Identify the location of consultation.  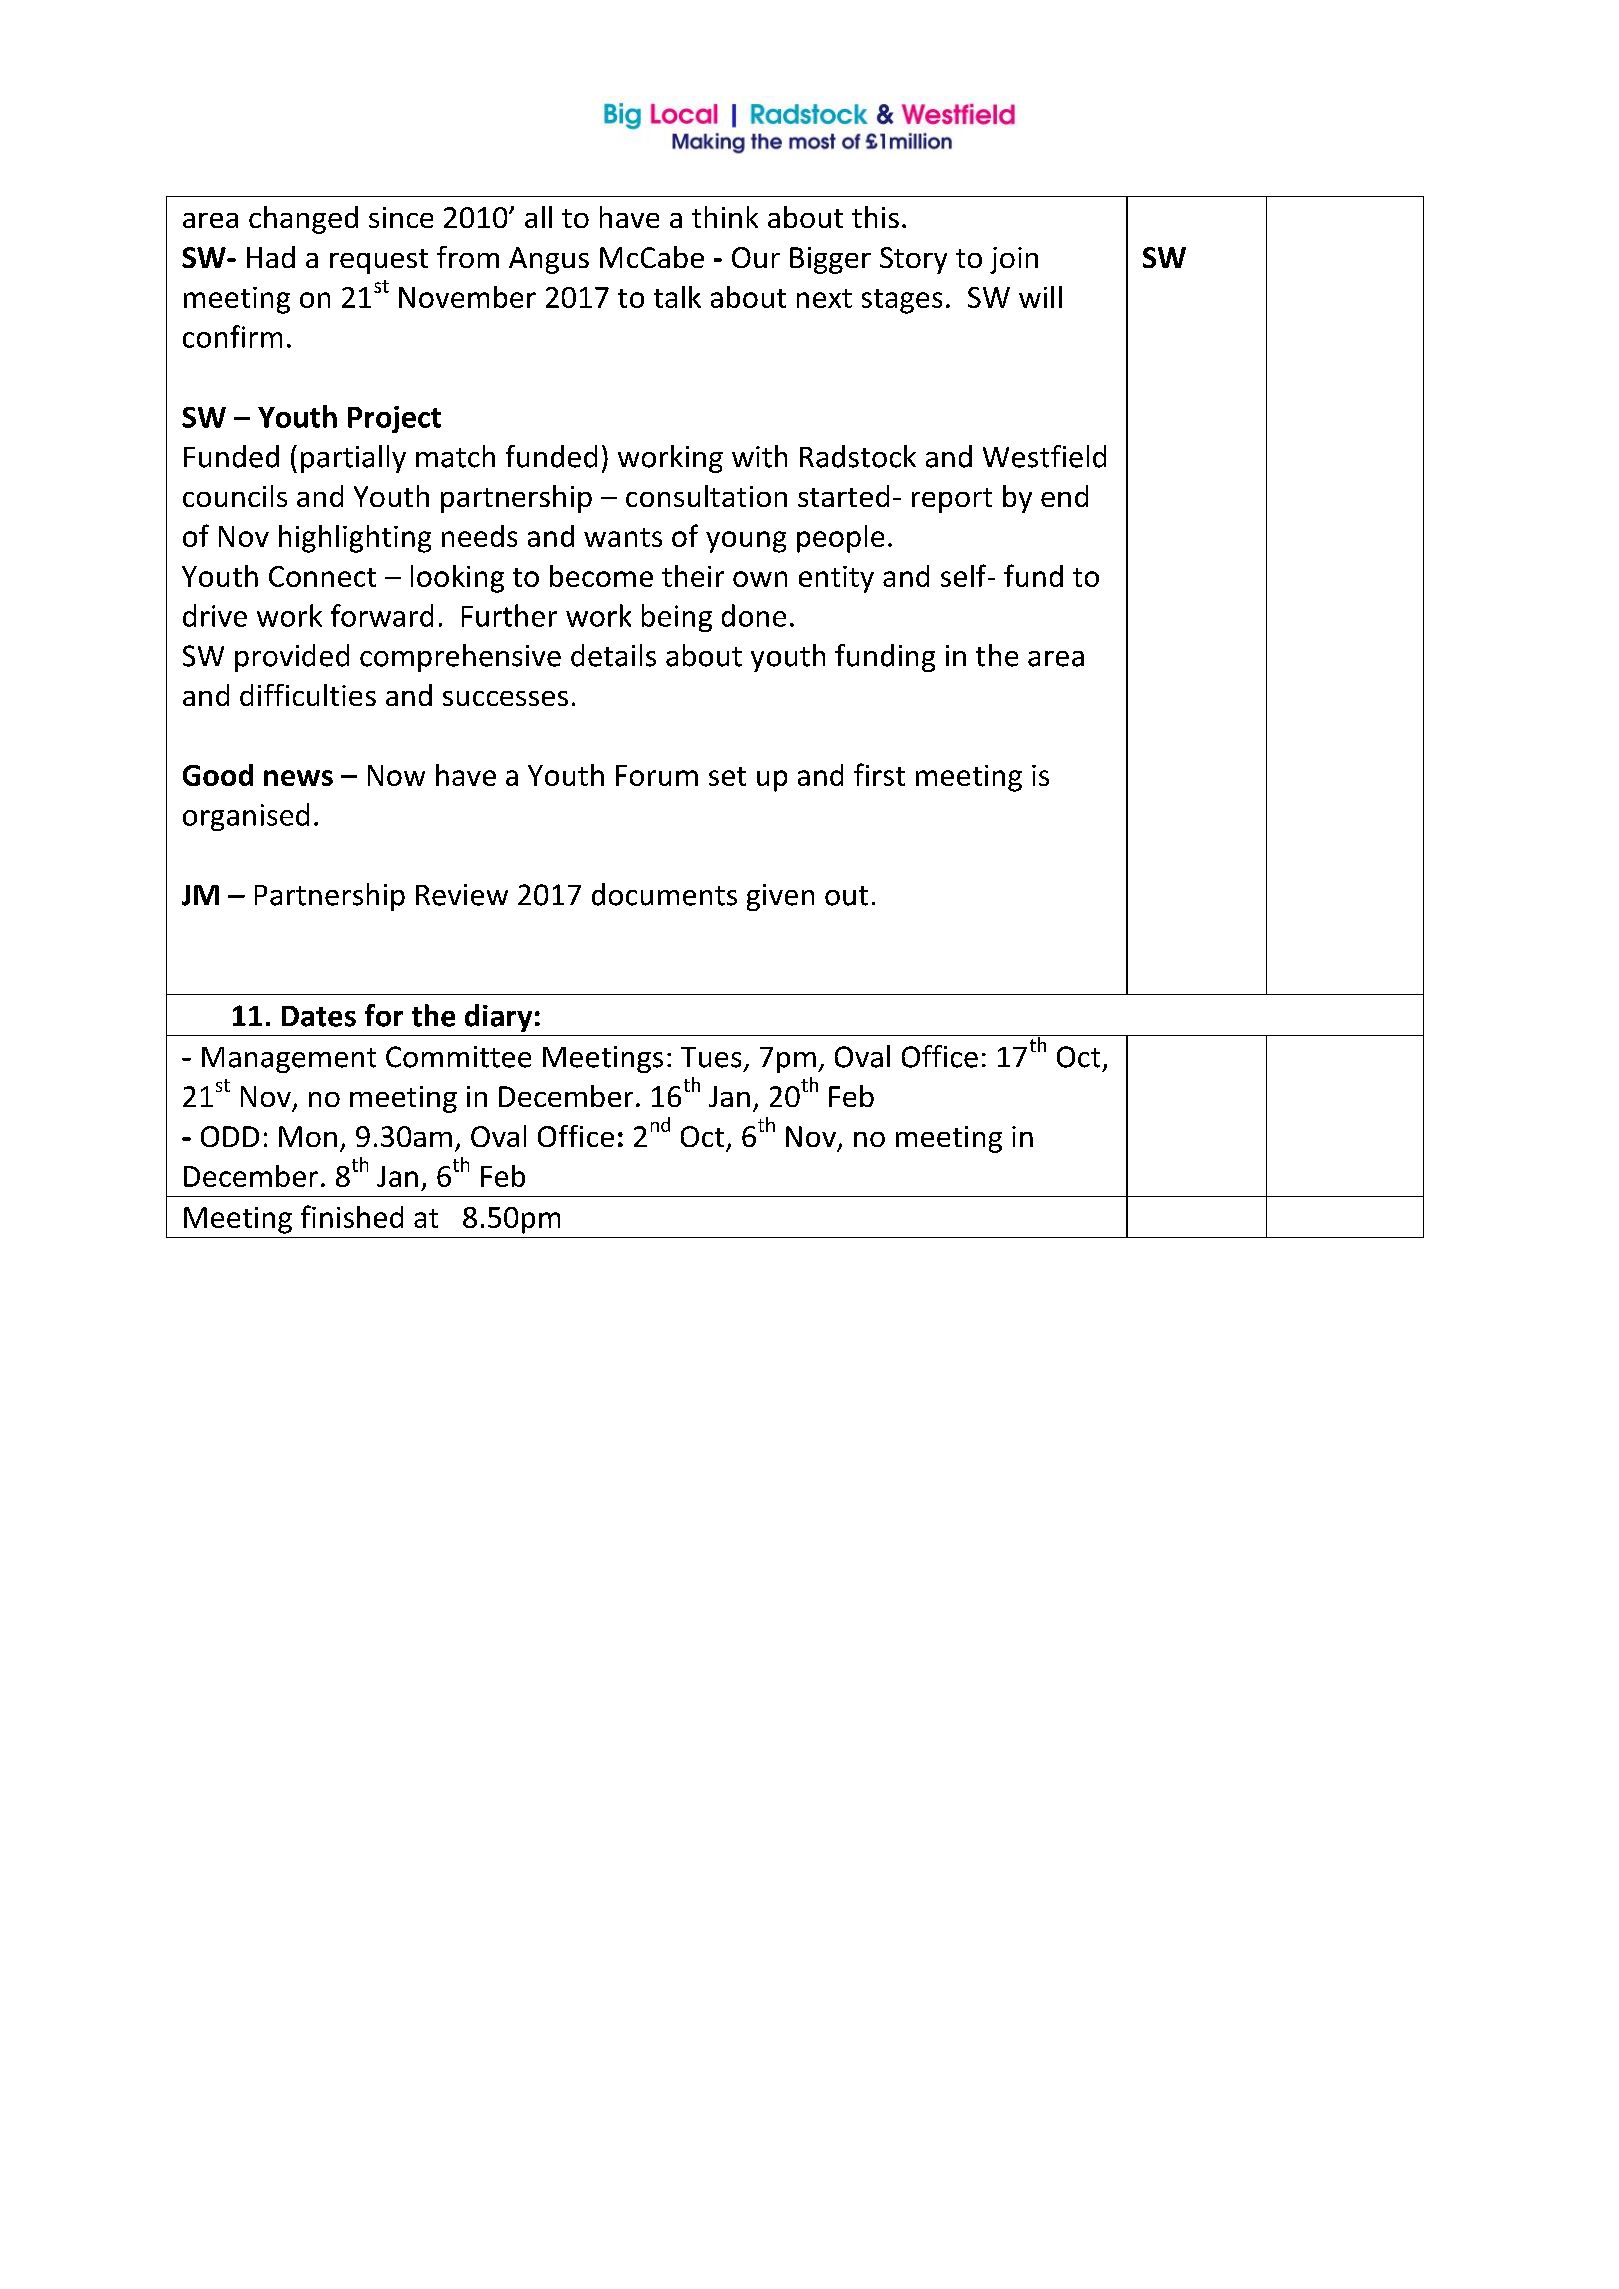
(706, 496).
